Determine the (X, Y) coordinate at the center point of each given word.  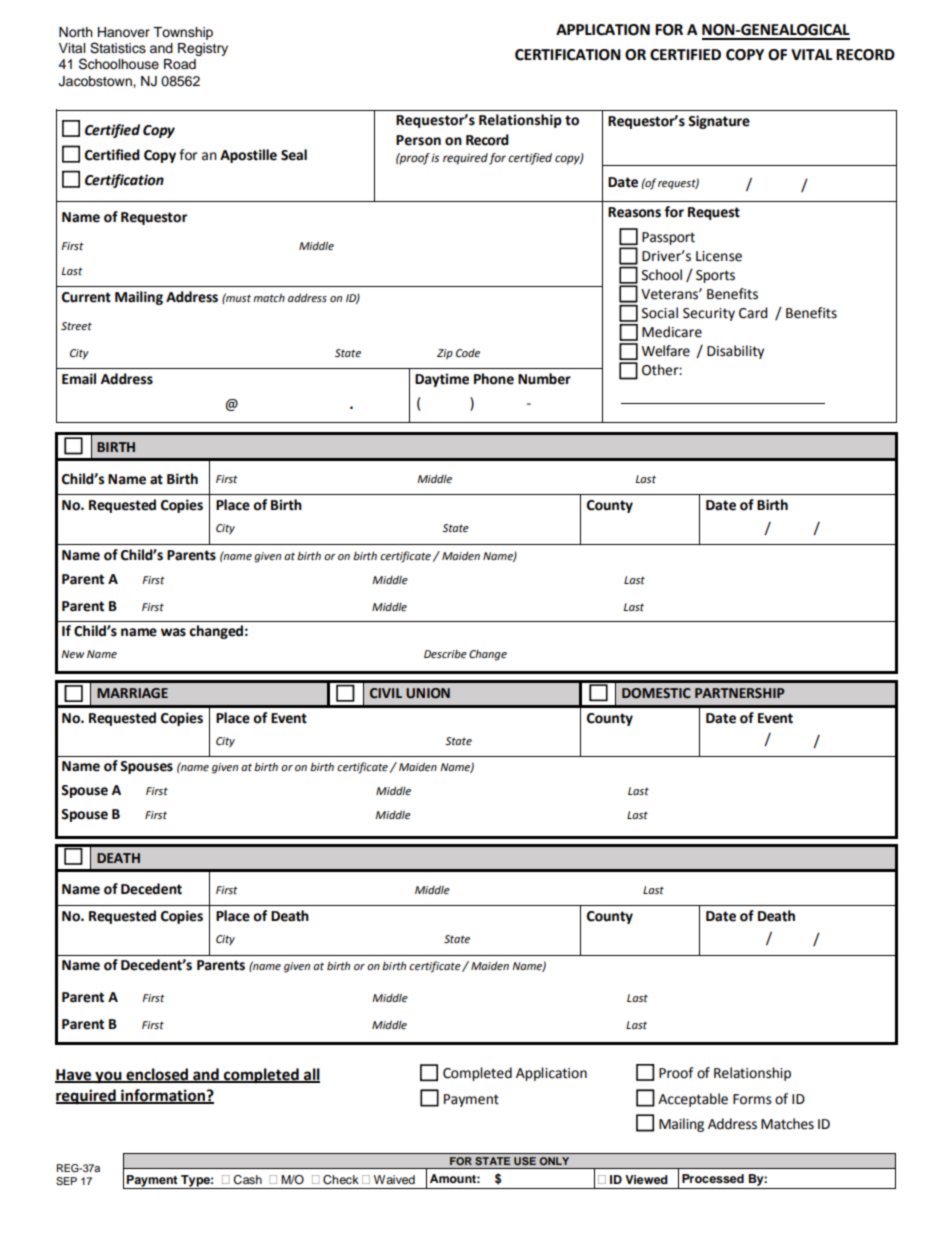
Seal (294, 155)
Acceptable (693, 1100)
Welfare (666, 351)
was (173, 632)
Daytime (442, 380)
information (163, 1096)
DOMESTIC (656, 693)
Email (79, 379)
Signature (719, 122)
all (311, 1075)
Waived (394, 1179)
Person (418, 140)
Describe (445, 654)
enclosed (157, 1075)
